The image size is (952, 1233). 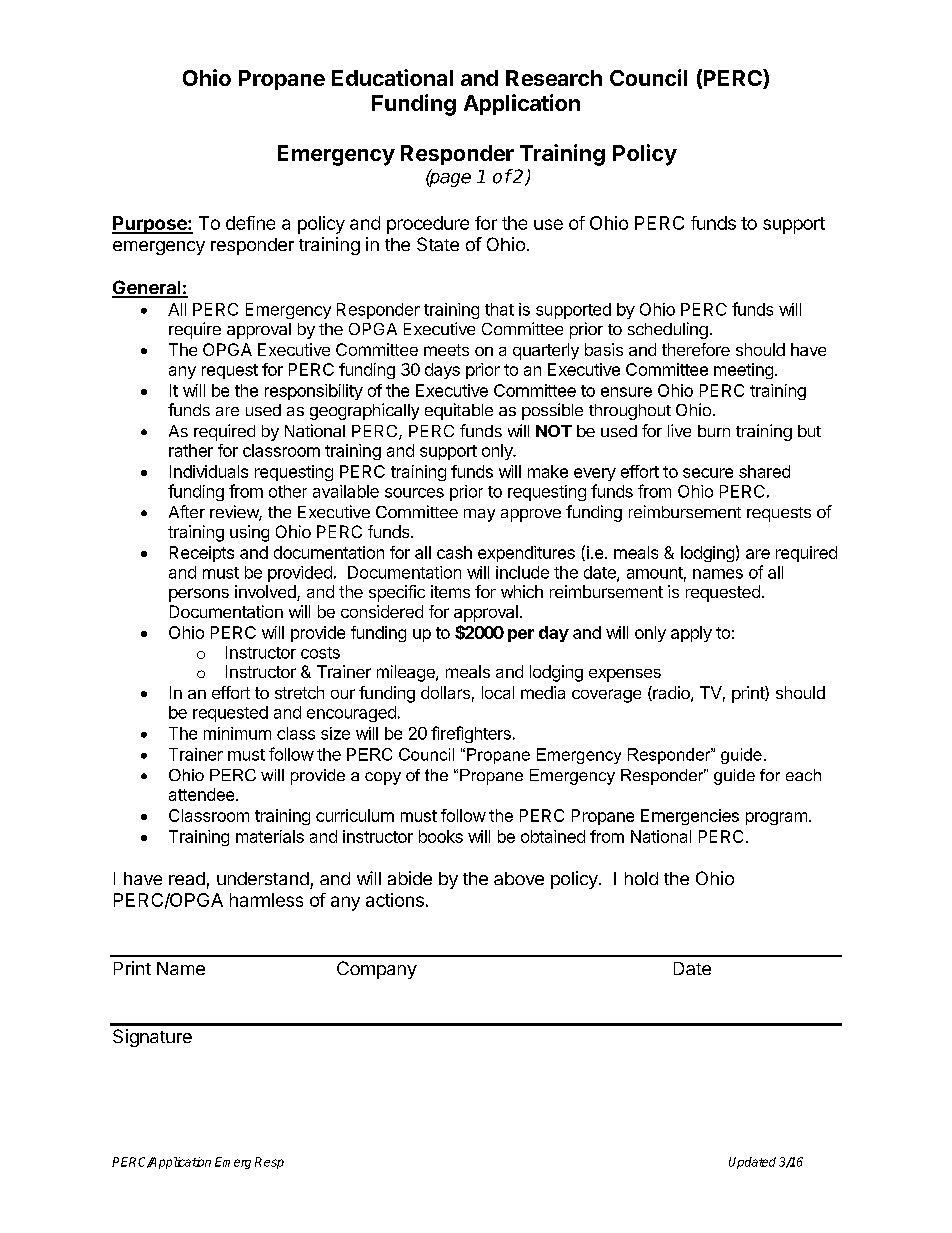 I want to click on Receipts, so click(x=202, y=554).
